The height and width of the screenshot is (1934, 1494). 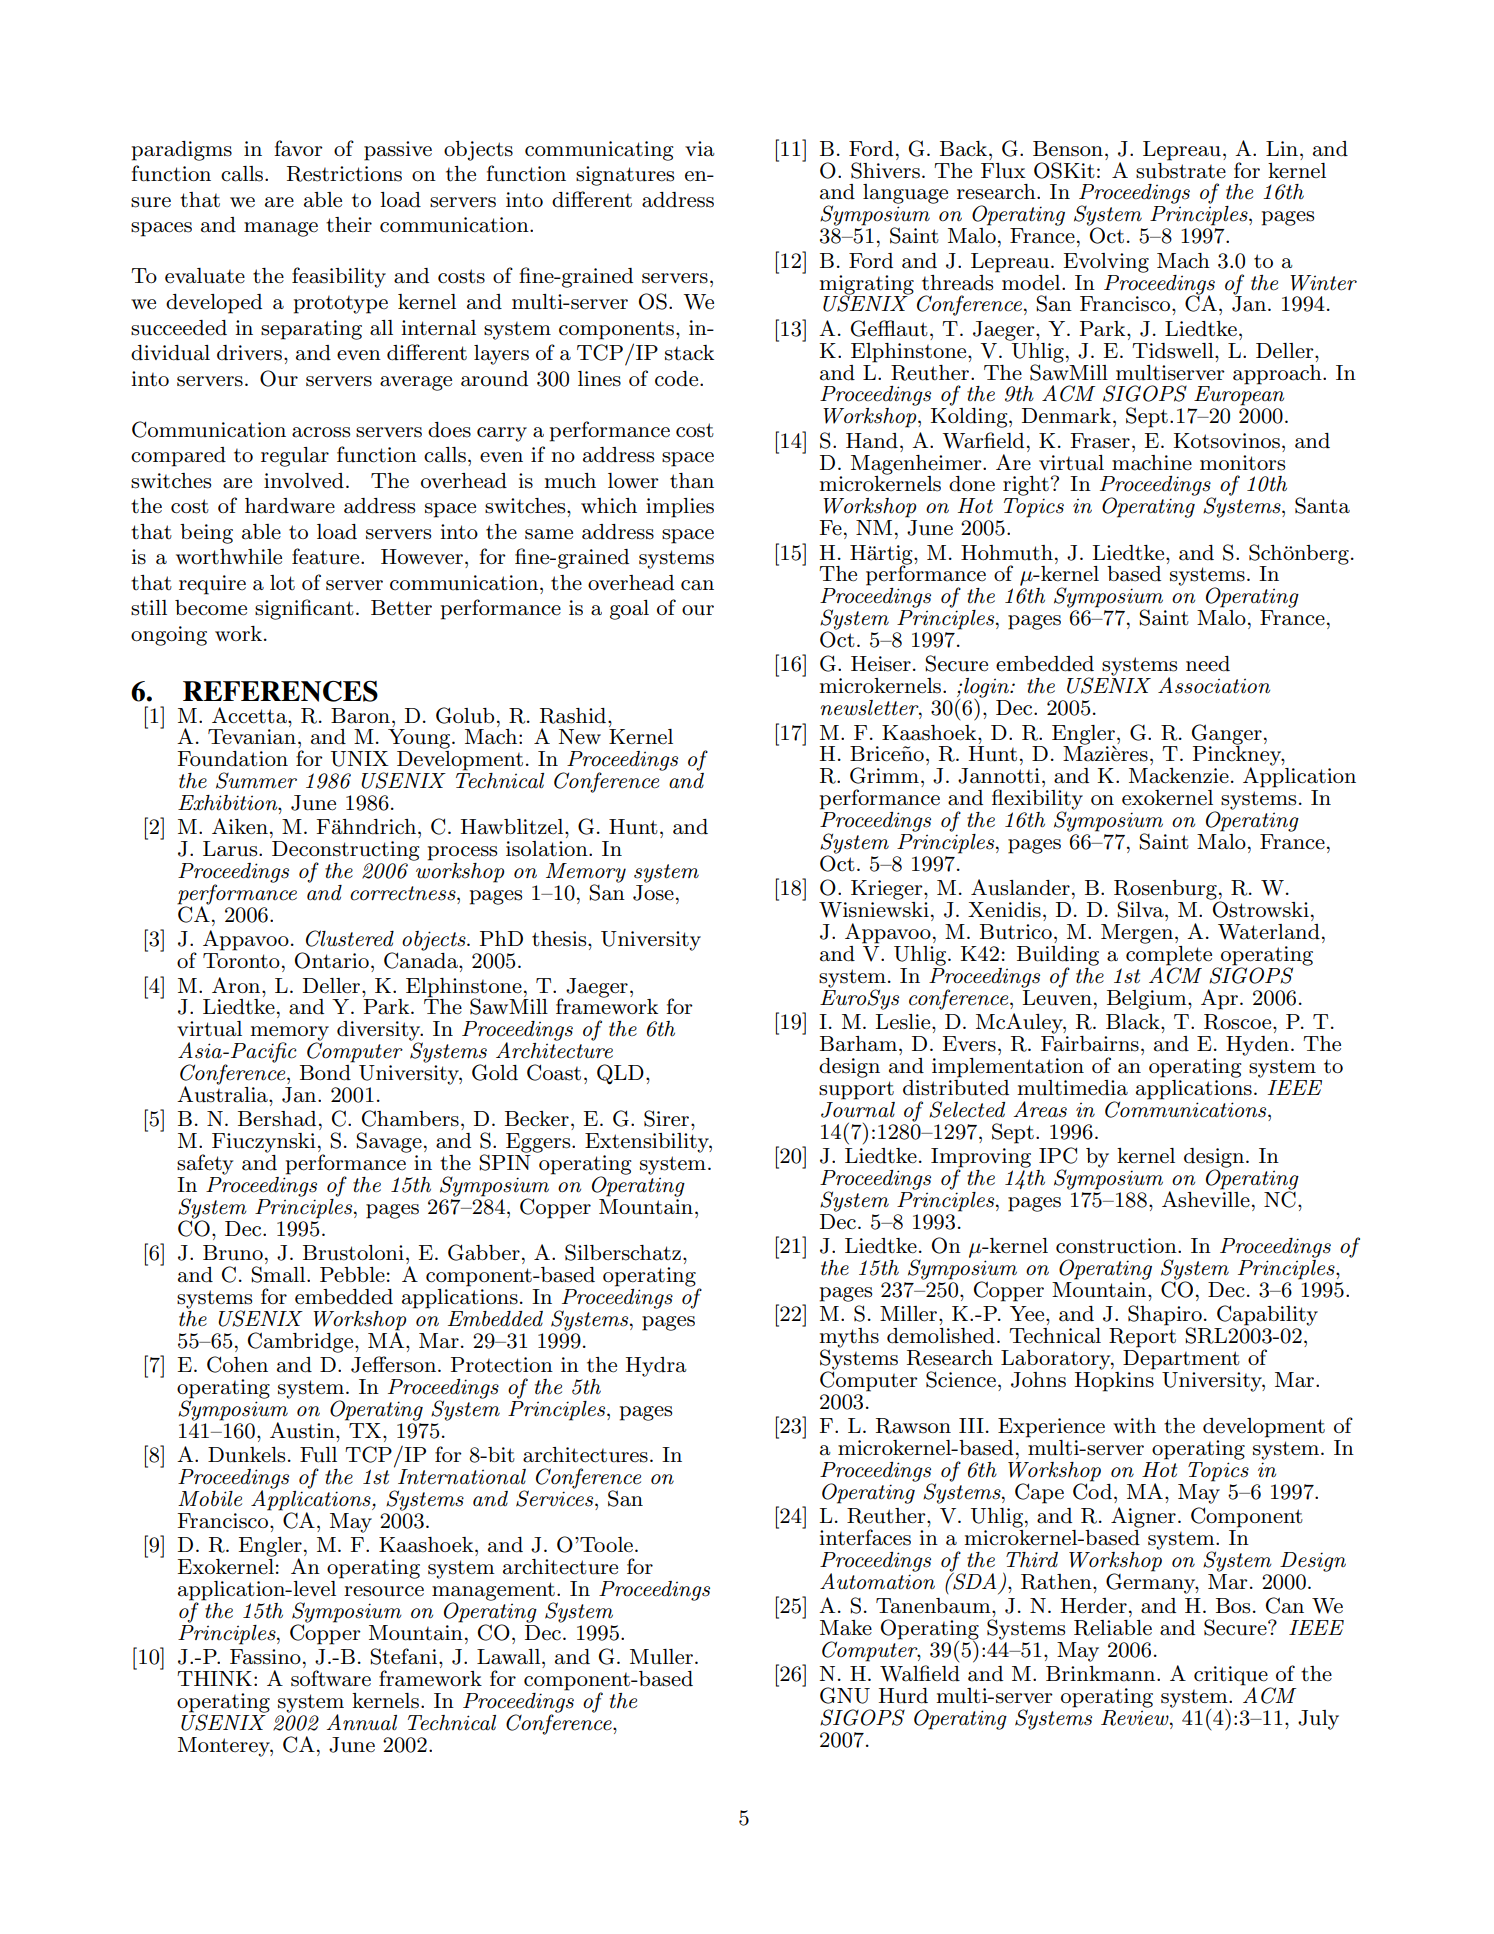 I want to click on safety, so click(x=205, y=1164).
